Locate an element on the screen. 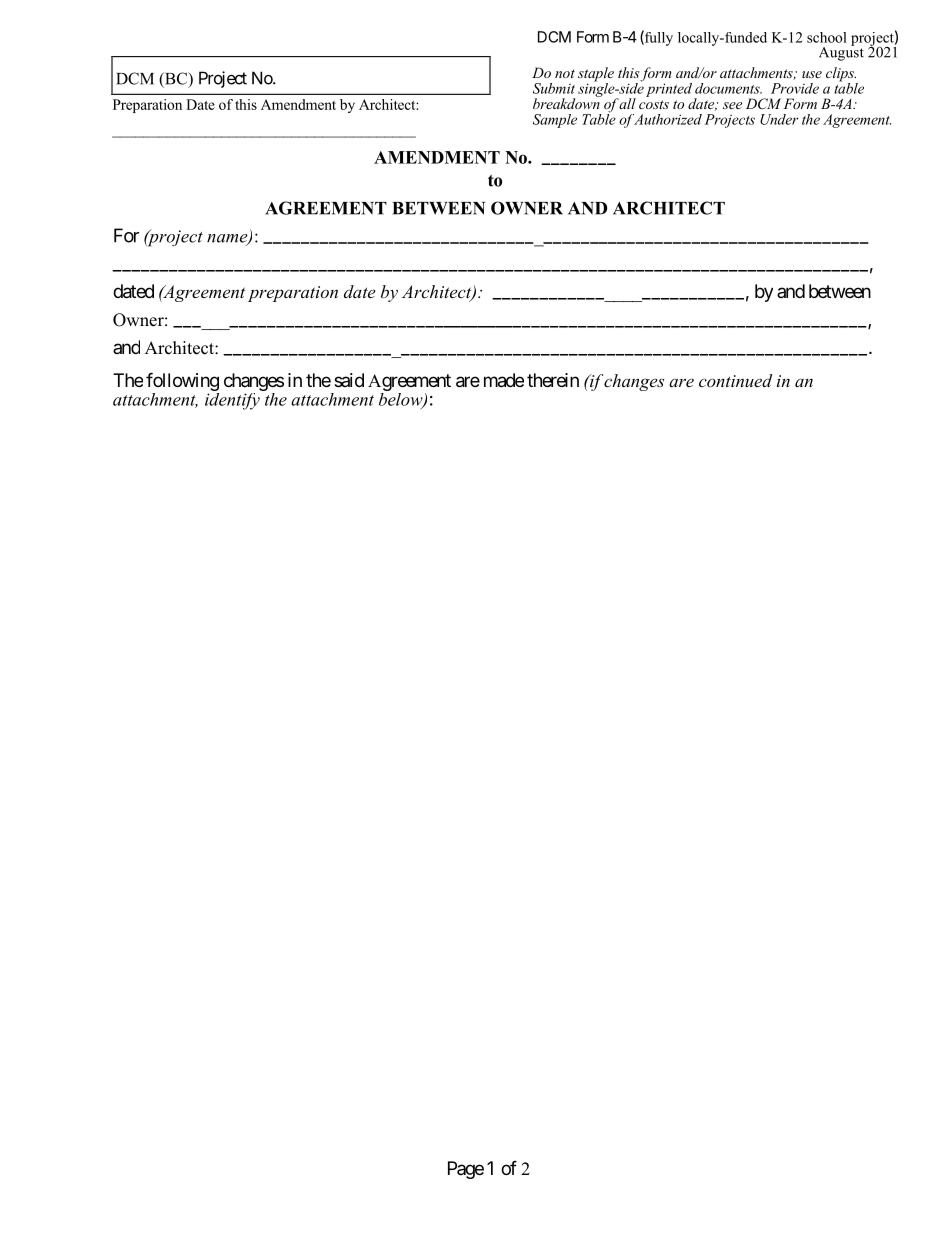  staple is located at coordinates (596, 75).
